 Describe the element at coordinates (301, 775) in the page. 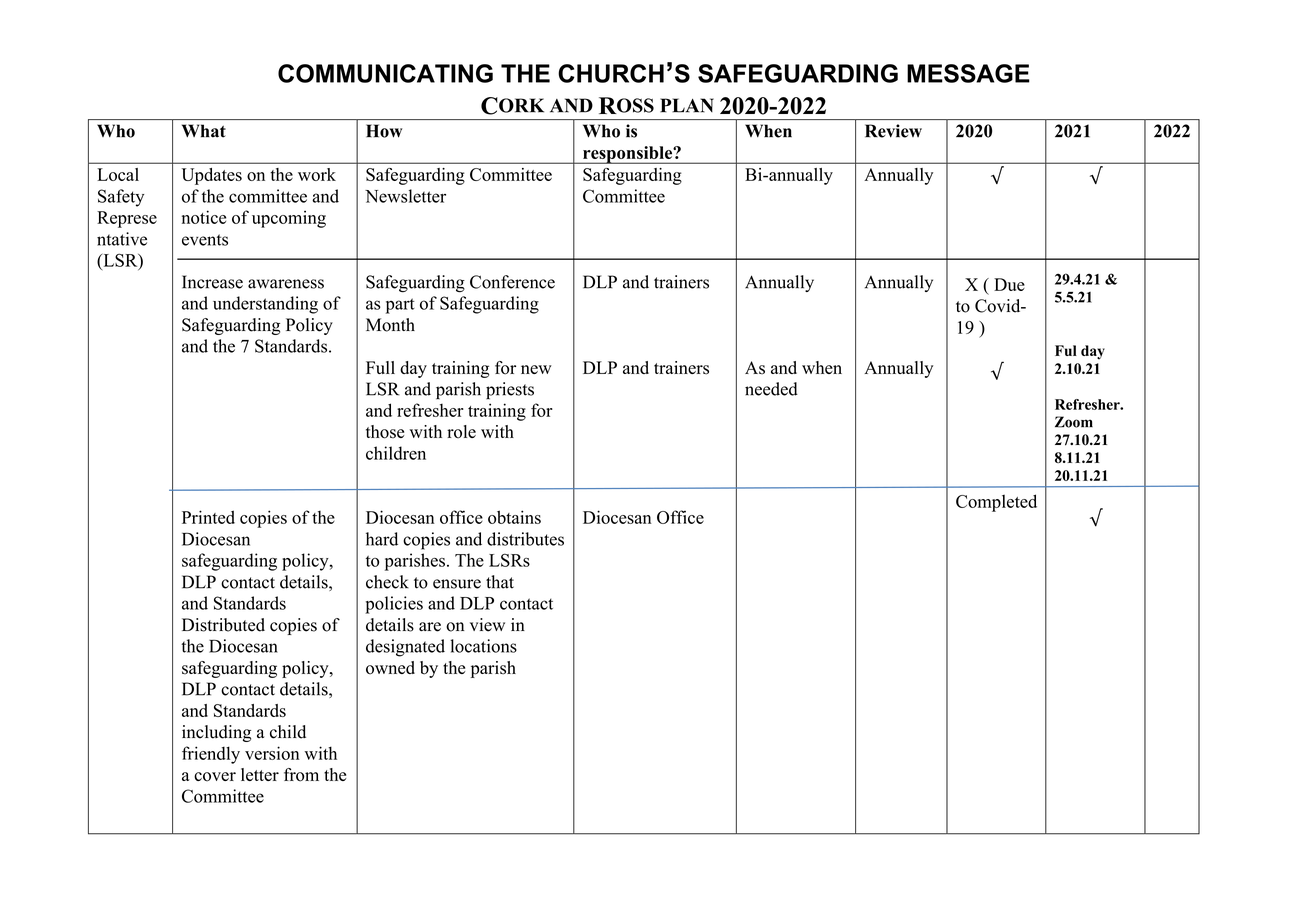

I see `from` at that location.
